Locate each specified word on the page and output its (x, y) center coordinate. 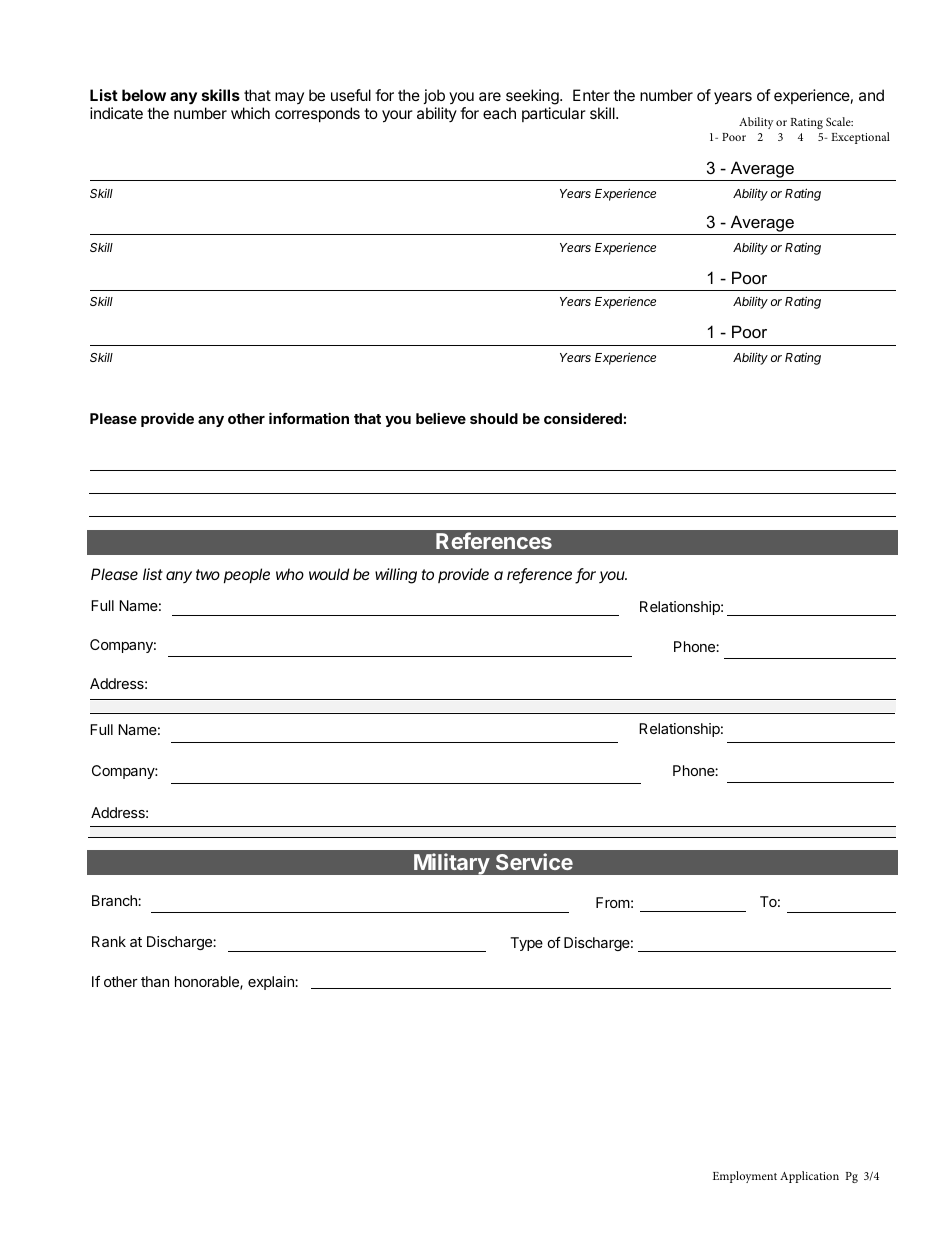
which (250, 113)
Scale (839, 121)
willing (396, 576)
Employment (745, 1177)
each (499, 113)
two (208, 574)
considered (583, 418)
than (155, 981)
